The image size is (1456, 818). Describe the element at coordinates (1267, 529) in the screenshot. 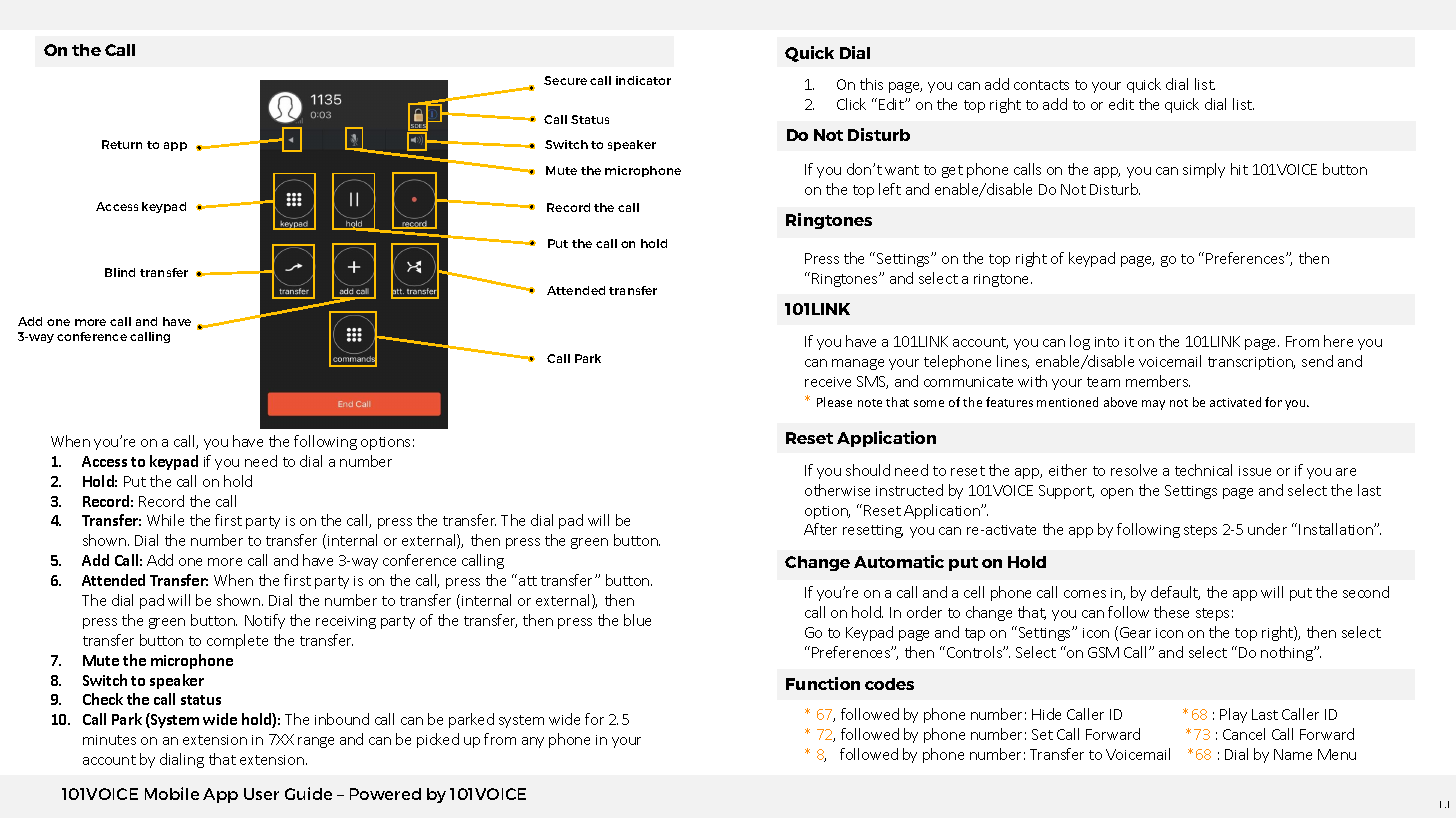

I see `under` at that location.
